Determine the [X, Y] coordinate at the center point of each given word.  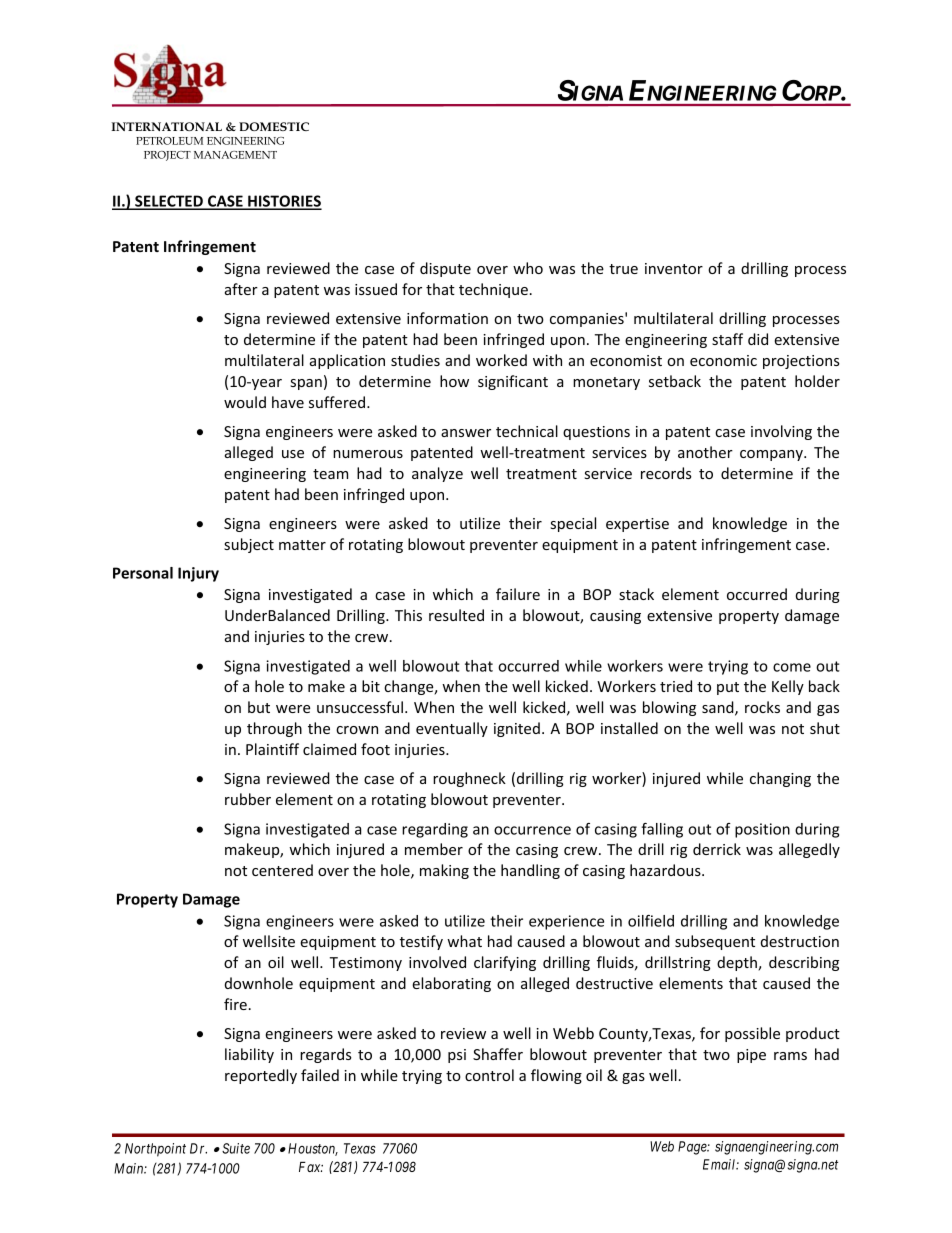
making [444, 871]
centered [282, 870]
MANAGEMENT [235, 155]
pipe [751, 1056]
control [489, 1075]
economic [723, 360]
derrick [717, 849]
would [245, 402]
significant [513, 382]
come [792, 667]
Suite [236, 1148]
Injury [198, 574]
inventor [674, 268]
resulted [456, 615]
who [528, 268]
